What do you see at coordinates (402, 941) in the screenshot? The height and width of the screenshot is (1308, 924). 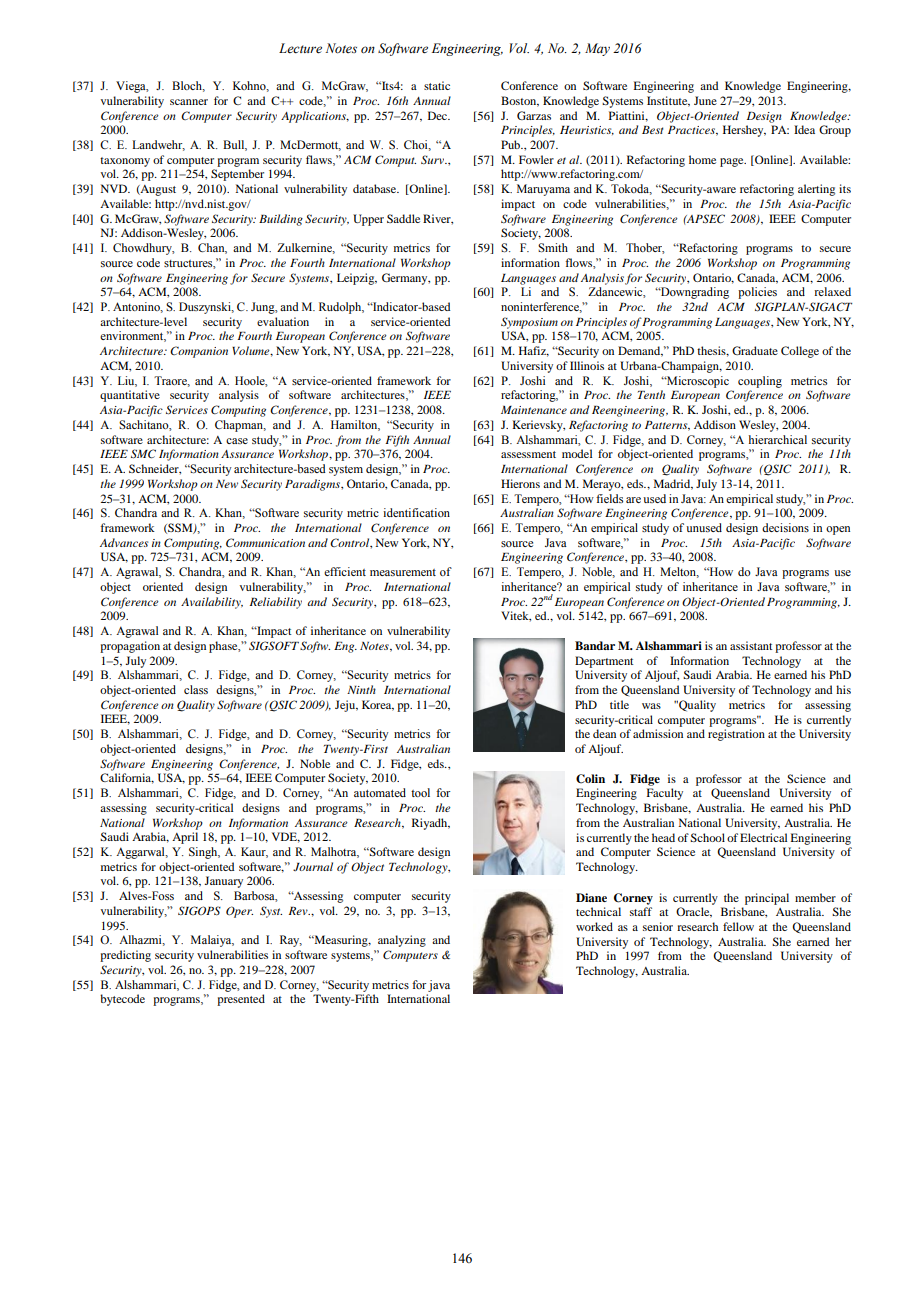 I see `analyzing` at bounding box center [402, 941].
